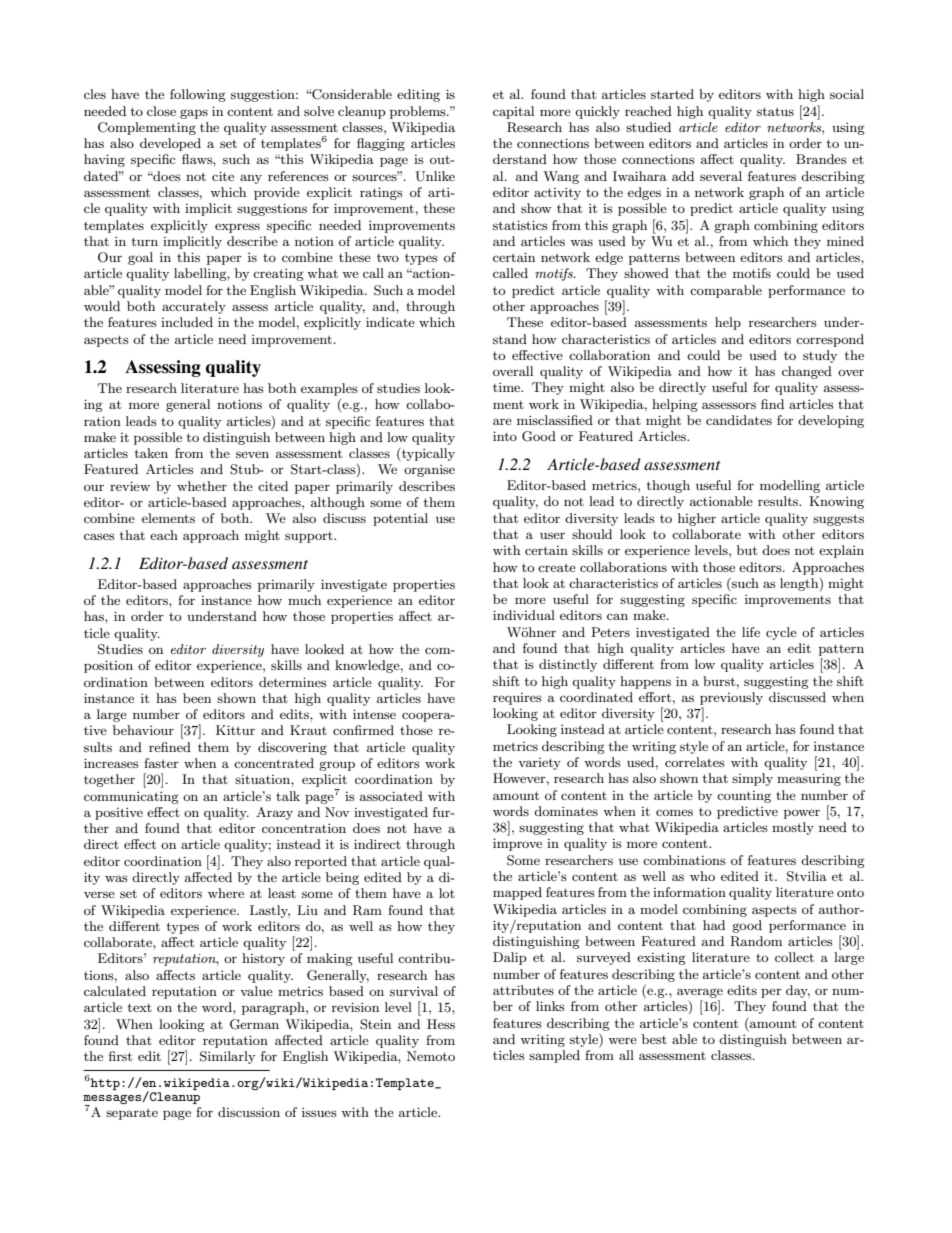  Describe the element at coordinates (227, 1057) in the screenshot. I see `Similarly` at that location.
